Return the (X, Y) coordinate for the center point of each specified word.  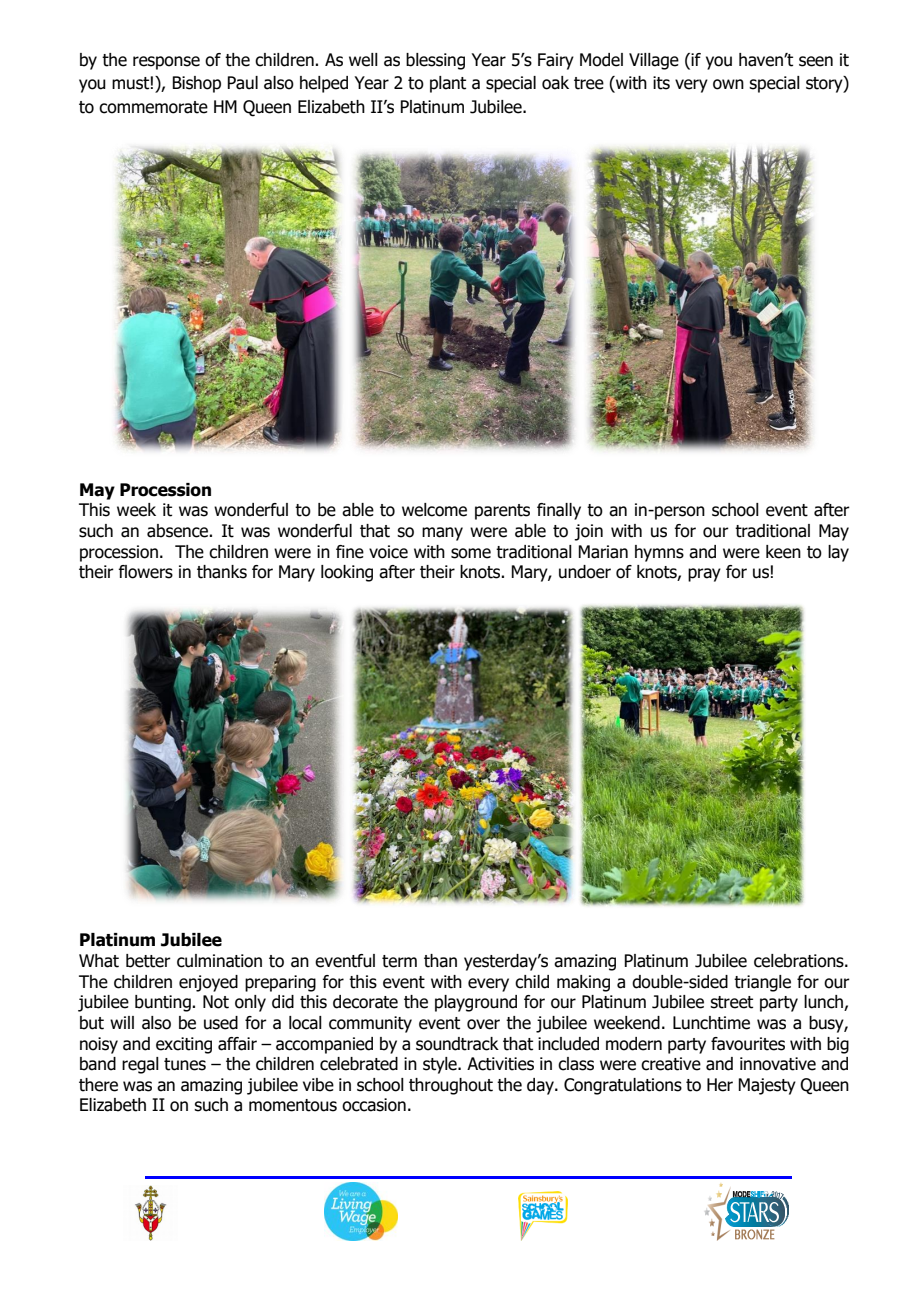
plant (448, 84)
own (728, 84)
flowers (145, 572)
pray (704, 575)
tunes (185, 1064)
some (471, 553)
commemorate (153, 107)
